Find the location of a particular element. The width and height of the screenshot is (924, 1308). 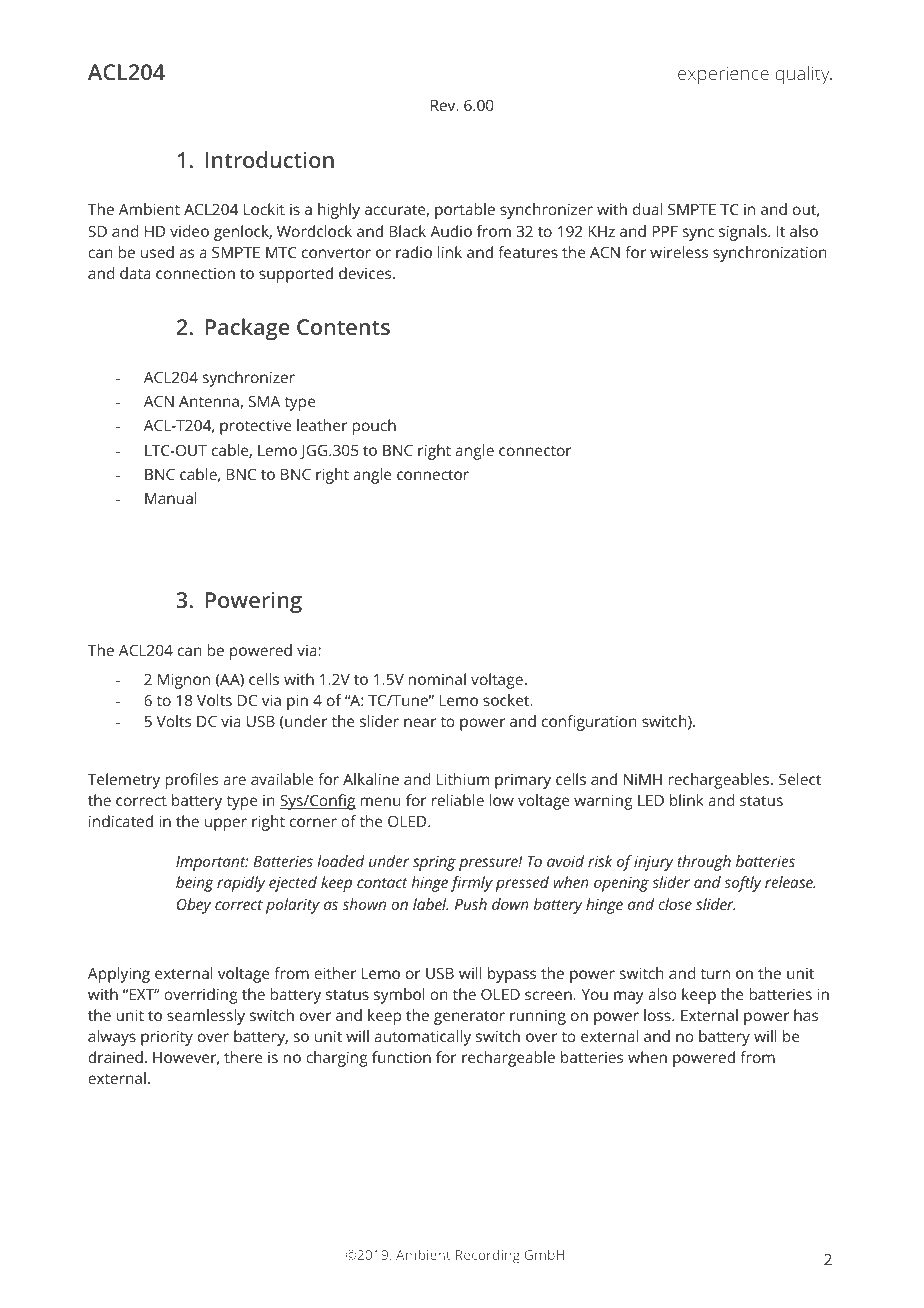

turn is located at coordinates (715, 974).
